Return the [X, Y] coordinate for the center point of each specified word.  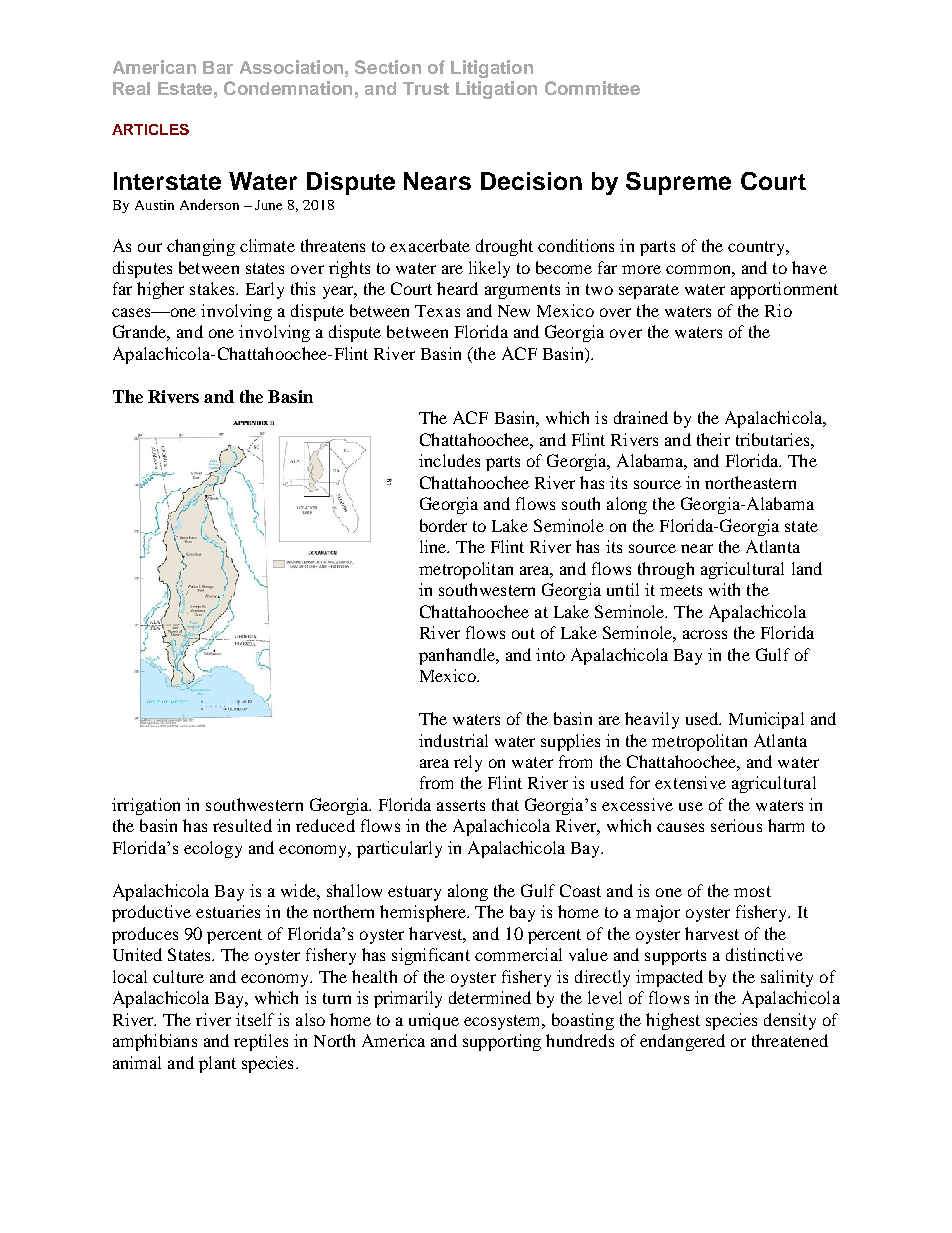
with [724, 589]
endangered [682, 1042]
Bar [218, 67]
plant [217, 1064]
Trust [426, 88]
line [434, 546]
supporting [502, 1042]
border [443, 525]
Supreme [678, 183]
